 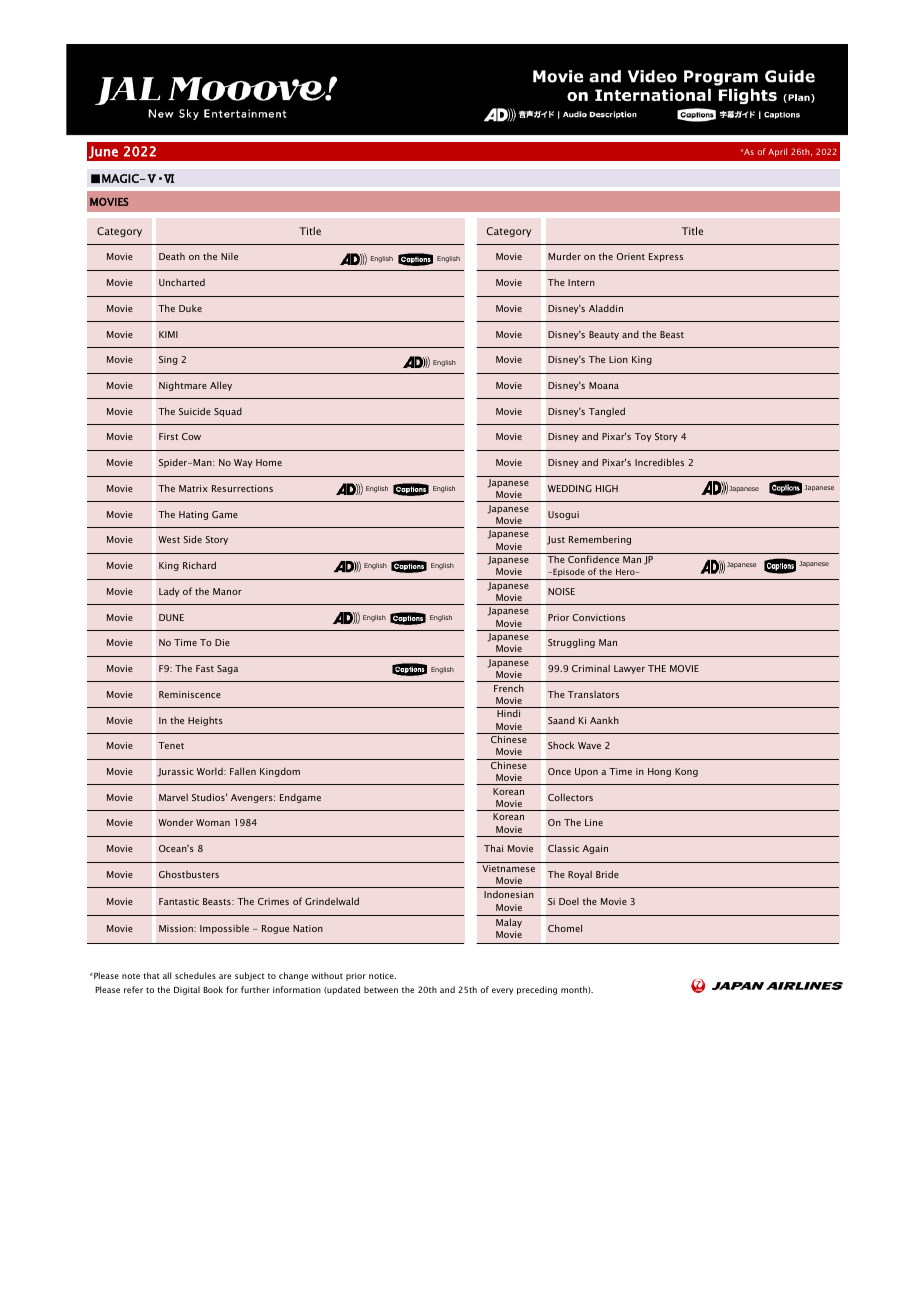 What do you see at coordinates (229, 256) in the screenshot?
I see `Nile` at bounding box center [229, 256].
